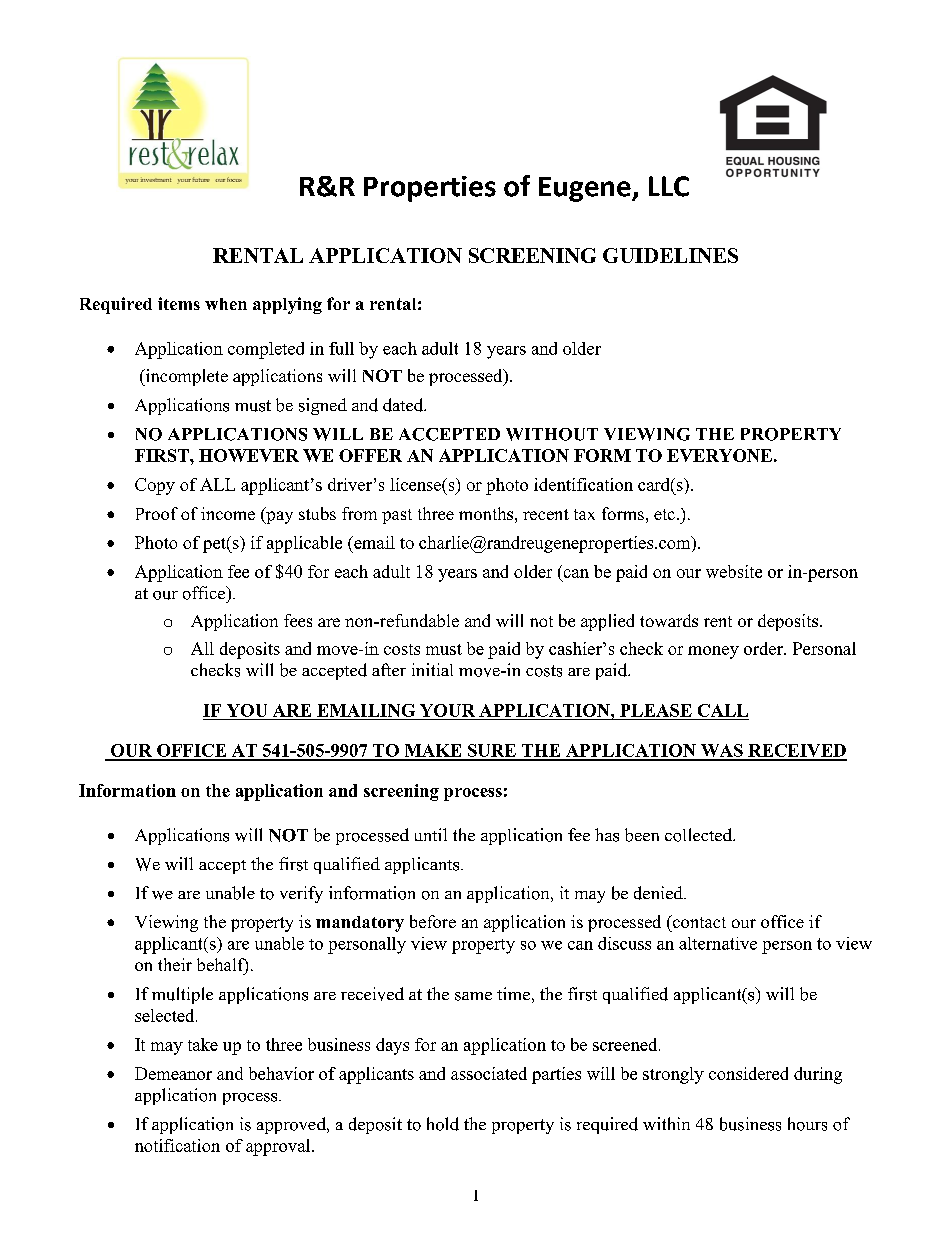  Describe the element at coordinates (713, 652) in the screenshot. I see `money` at that location.
